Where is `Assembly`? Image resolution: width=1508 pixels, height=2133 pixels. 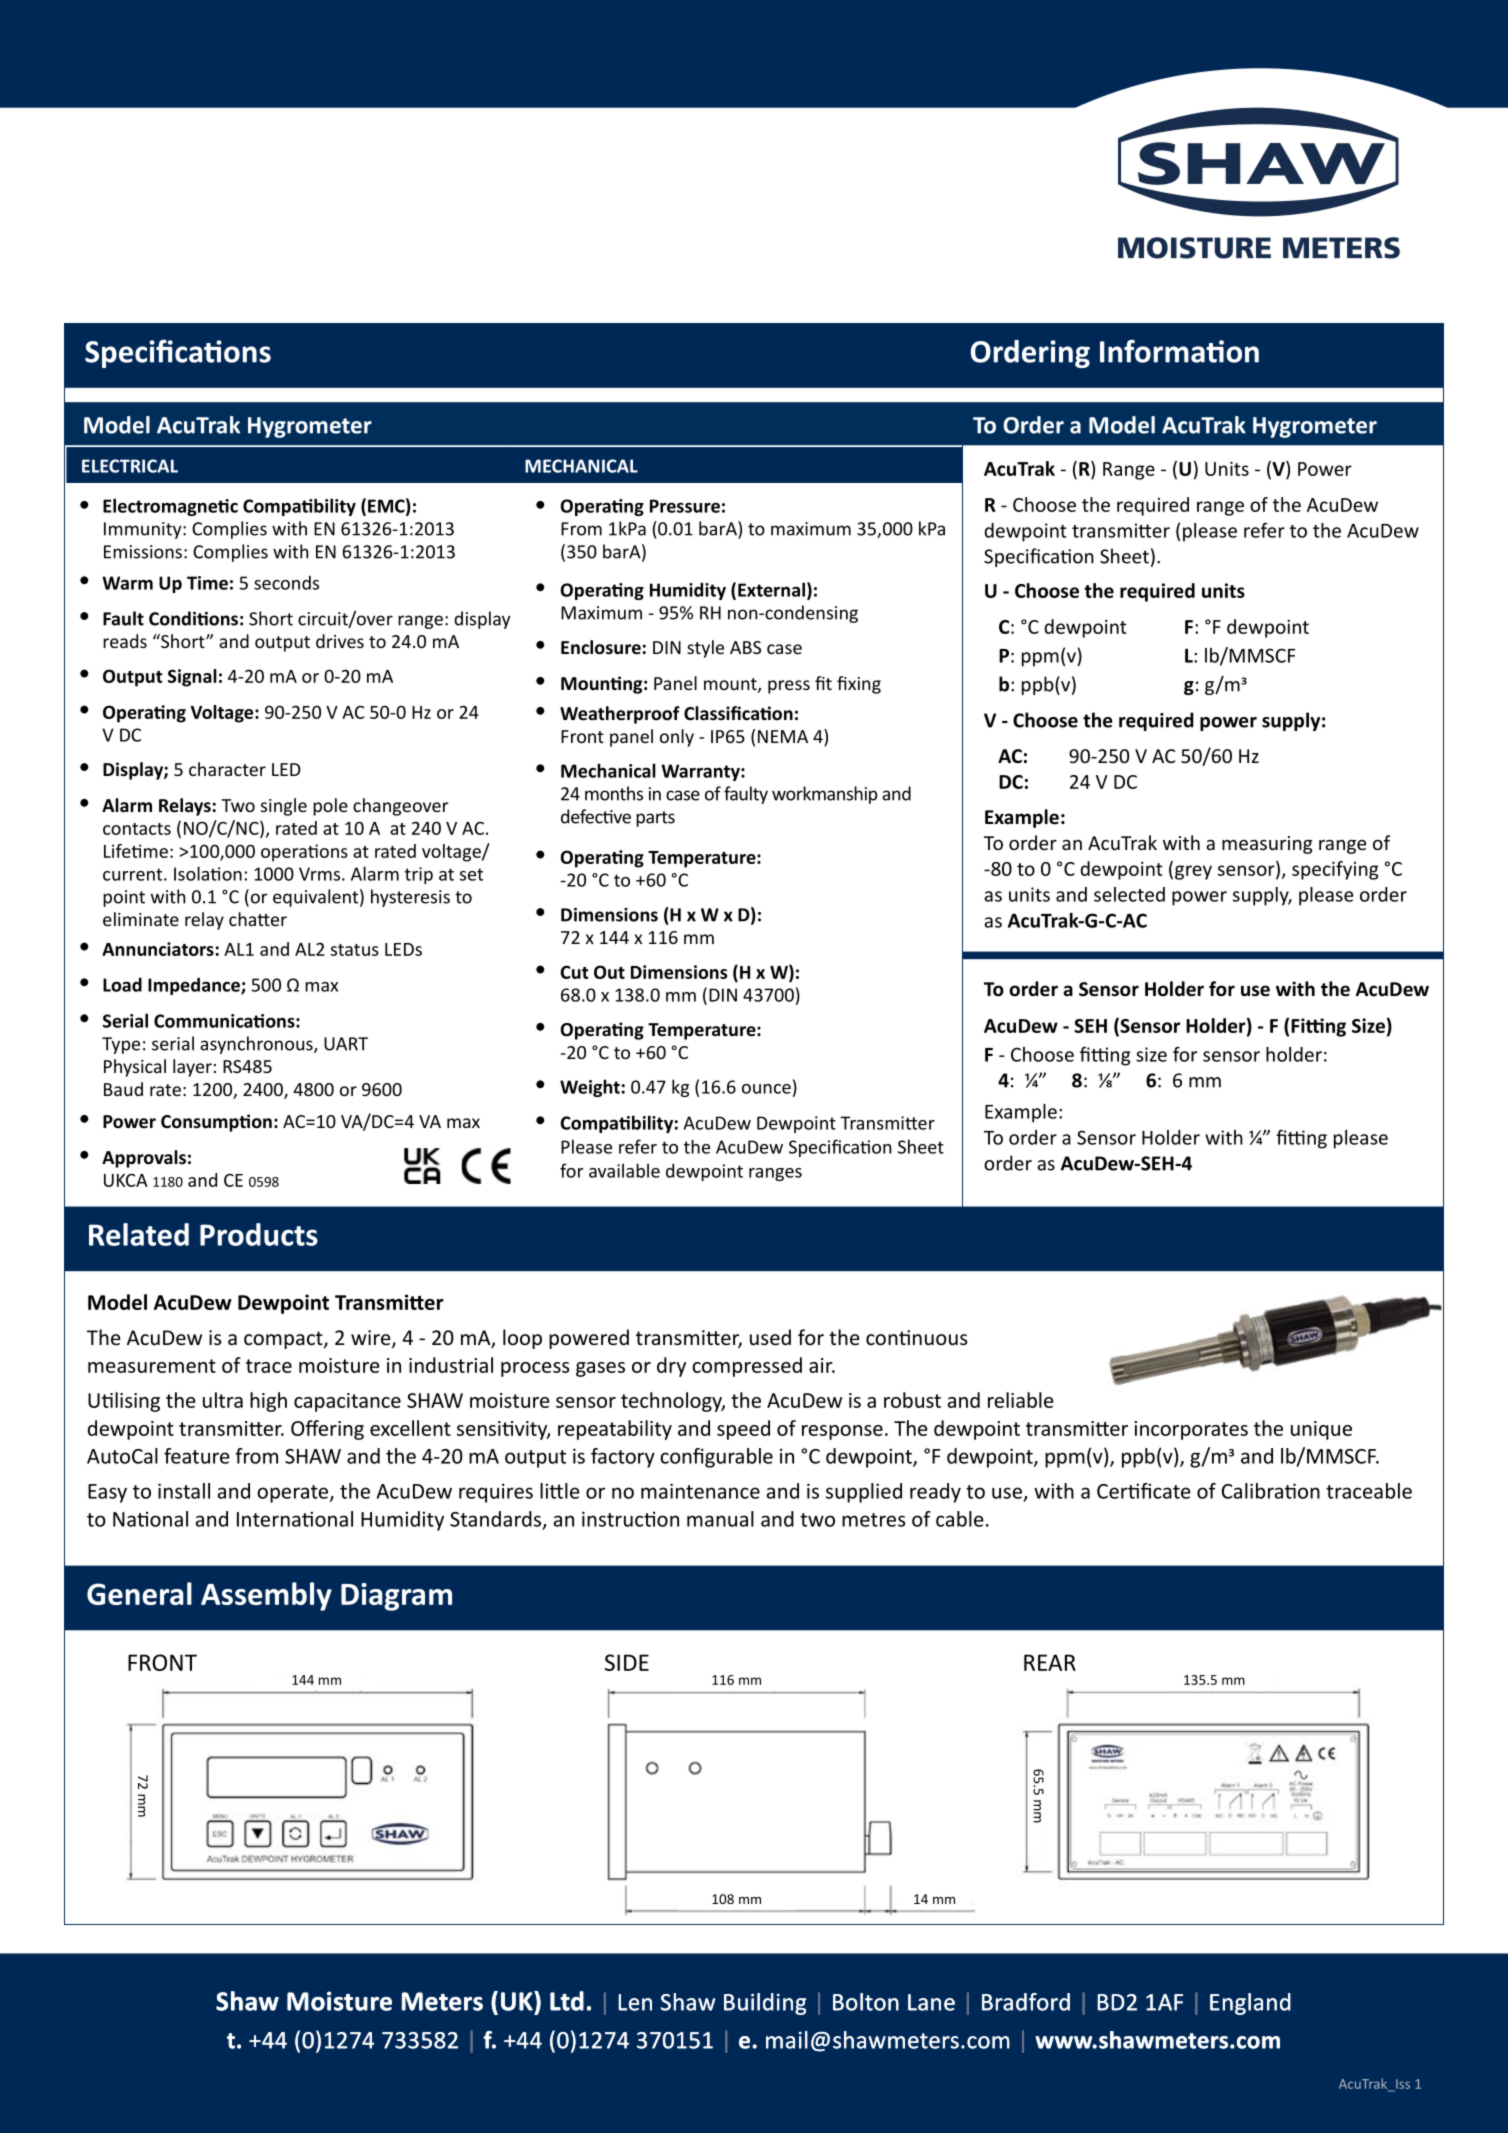
Assembly is located at coordinates (266, 1596).
